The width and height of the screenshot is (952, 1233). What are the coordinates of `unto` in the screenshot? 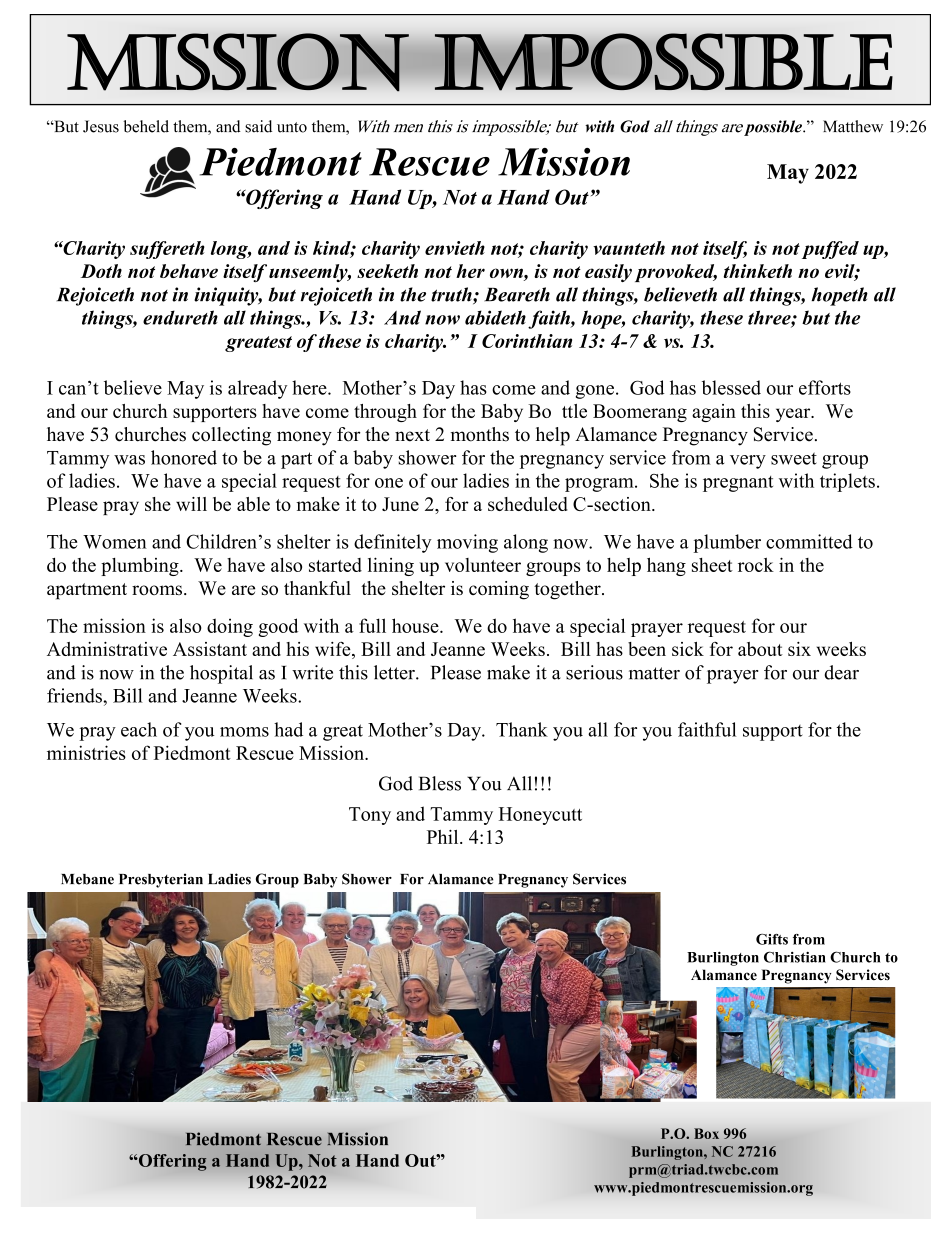 It's located at (292, 127).
